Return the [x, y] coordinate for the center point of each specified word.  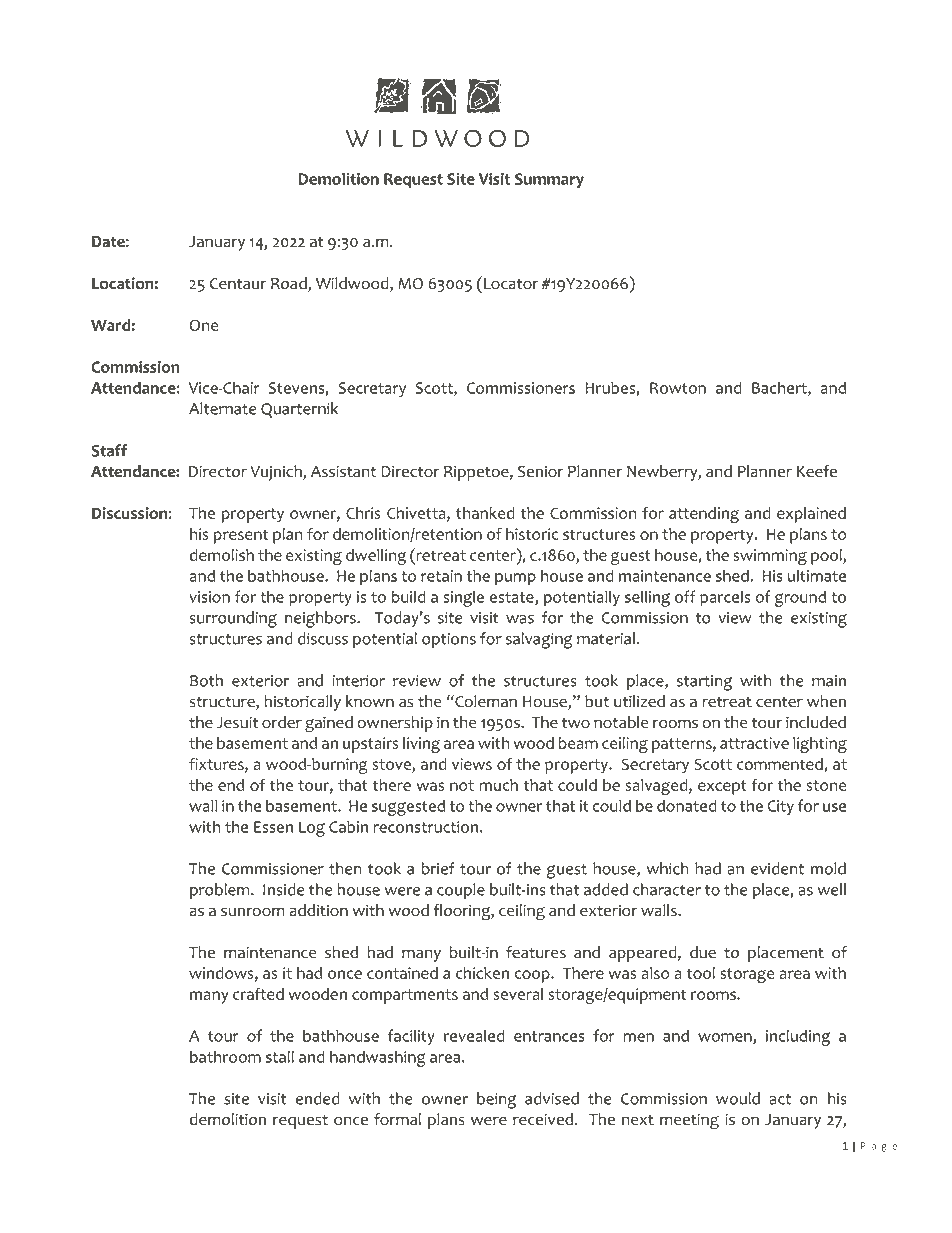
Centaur [238, 284]
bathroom [225, 1056]
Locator [511, 284]
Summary [549, 180]
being [496, 1100]
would [738, 1098]
